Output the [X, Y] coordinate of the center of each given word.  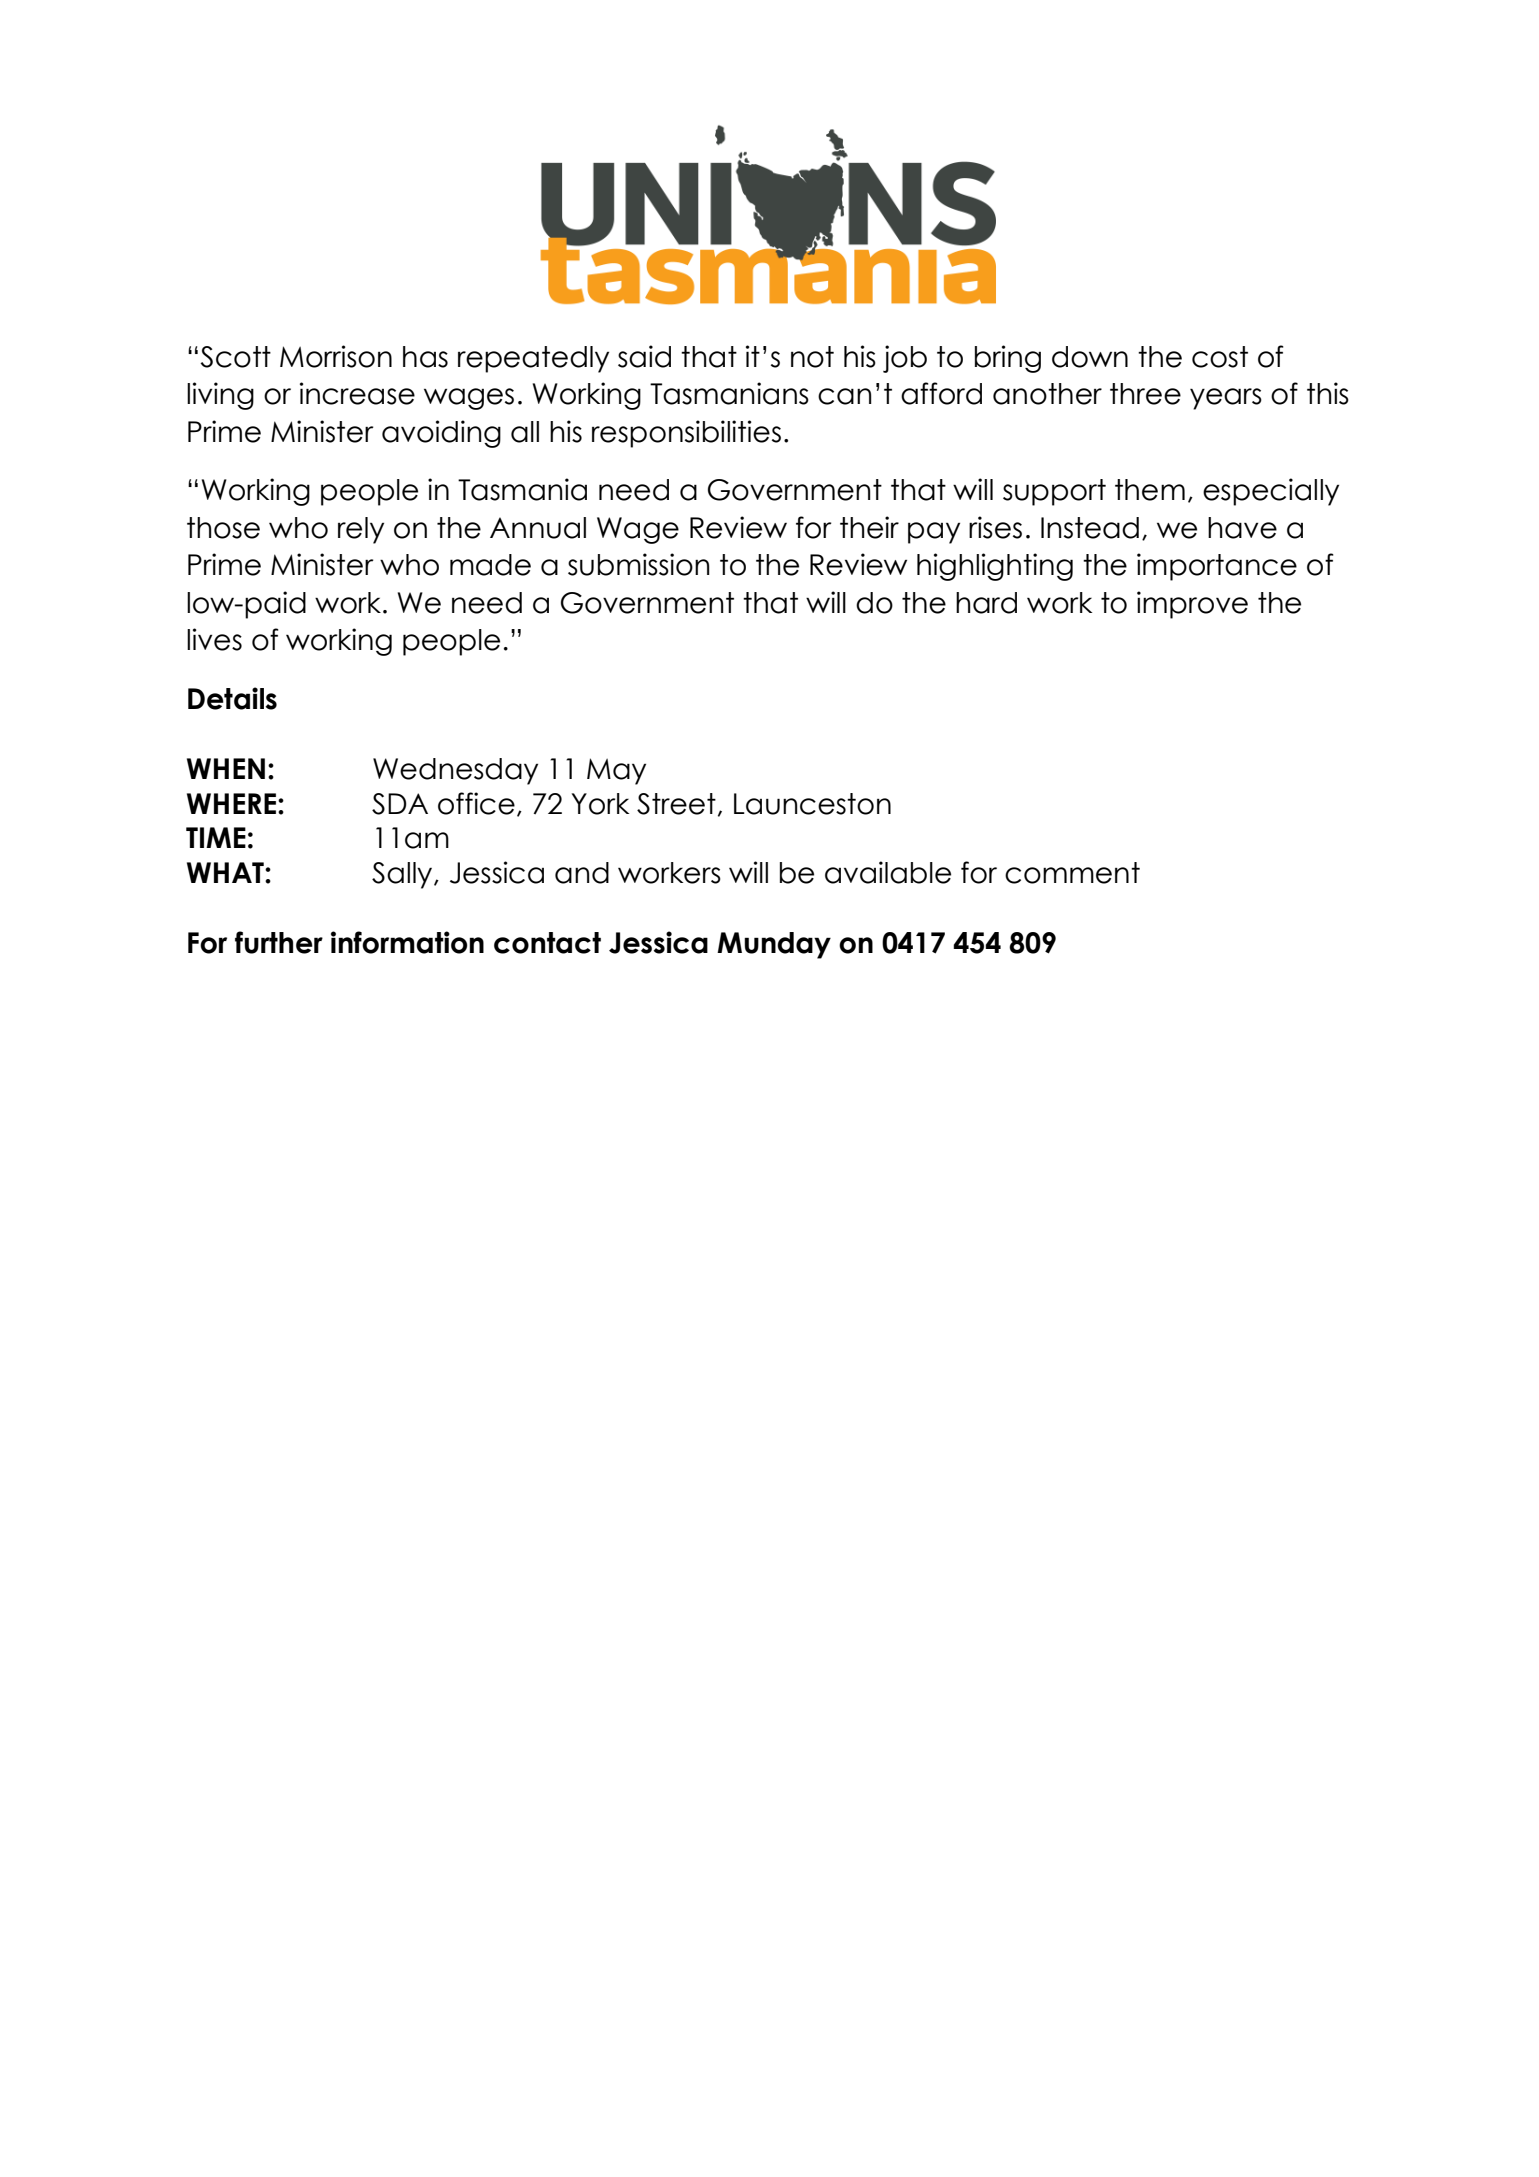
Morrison [336, 356]
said [644, 356]
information [407, 942]
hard [986, 603]
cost [1220, 357]
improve [1192, 605]
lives [214, 639]
